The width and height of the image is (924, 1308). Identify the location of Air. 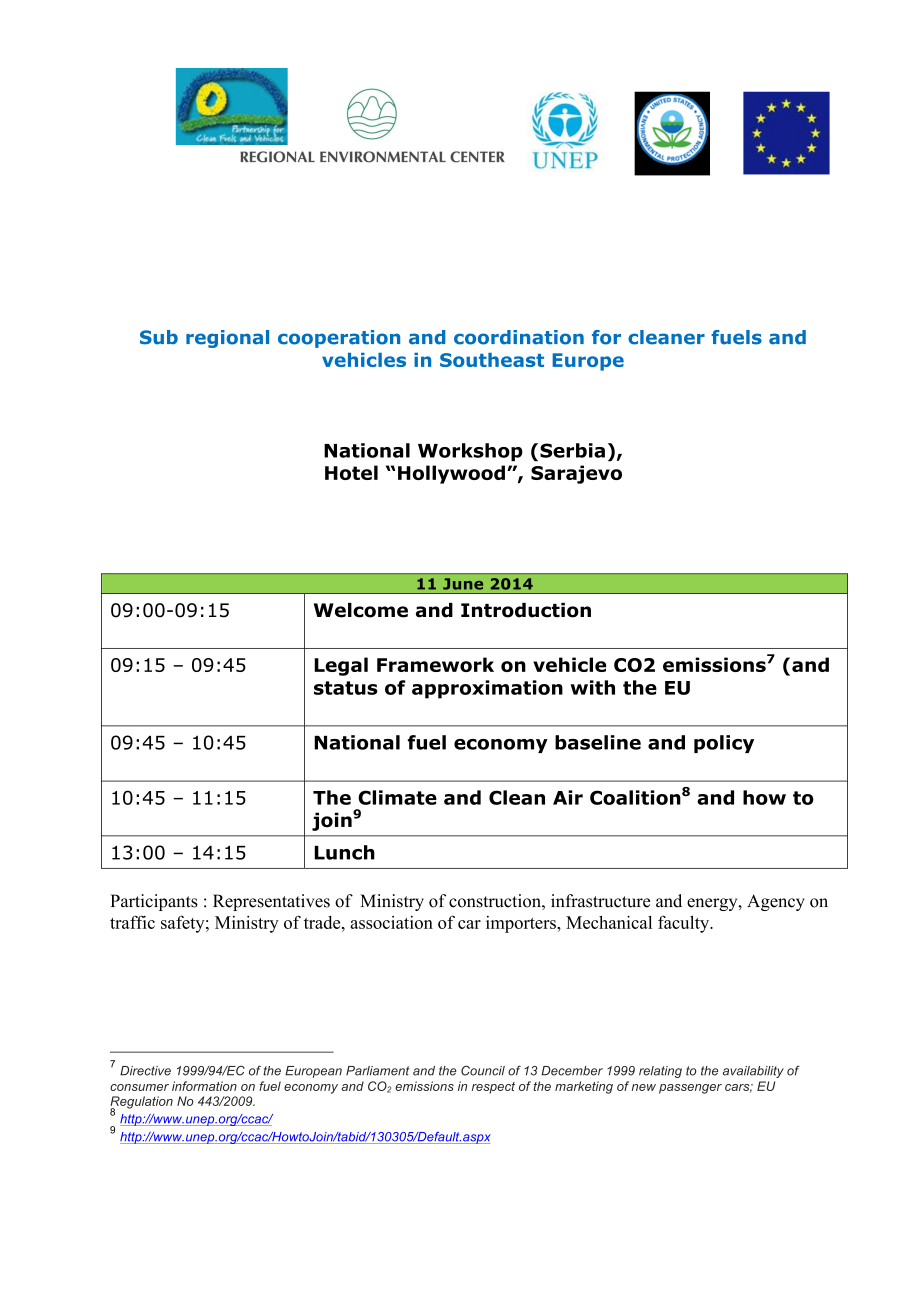
(568, 797).
